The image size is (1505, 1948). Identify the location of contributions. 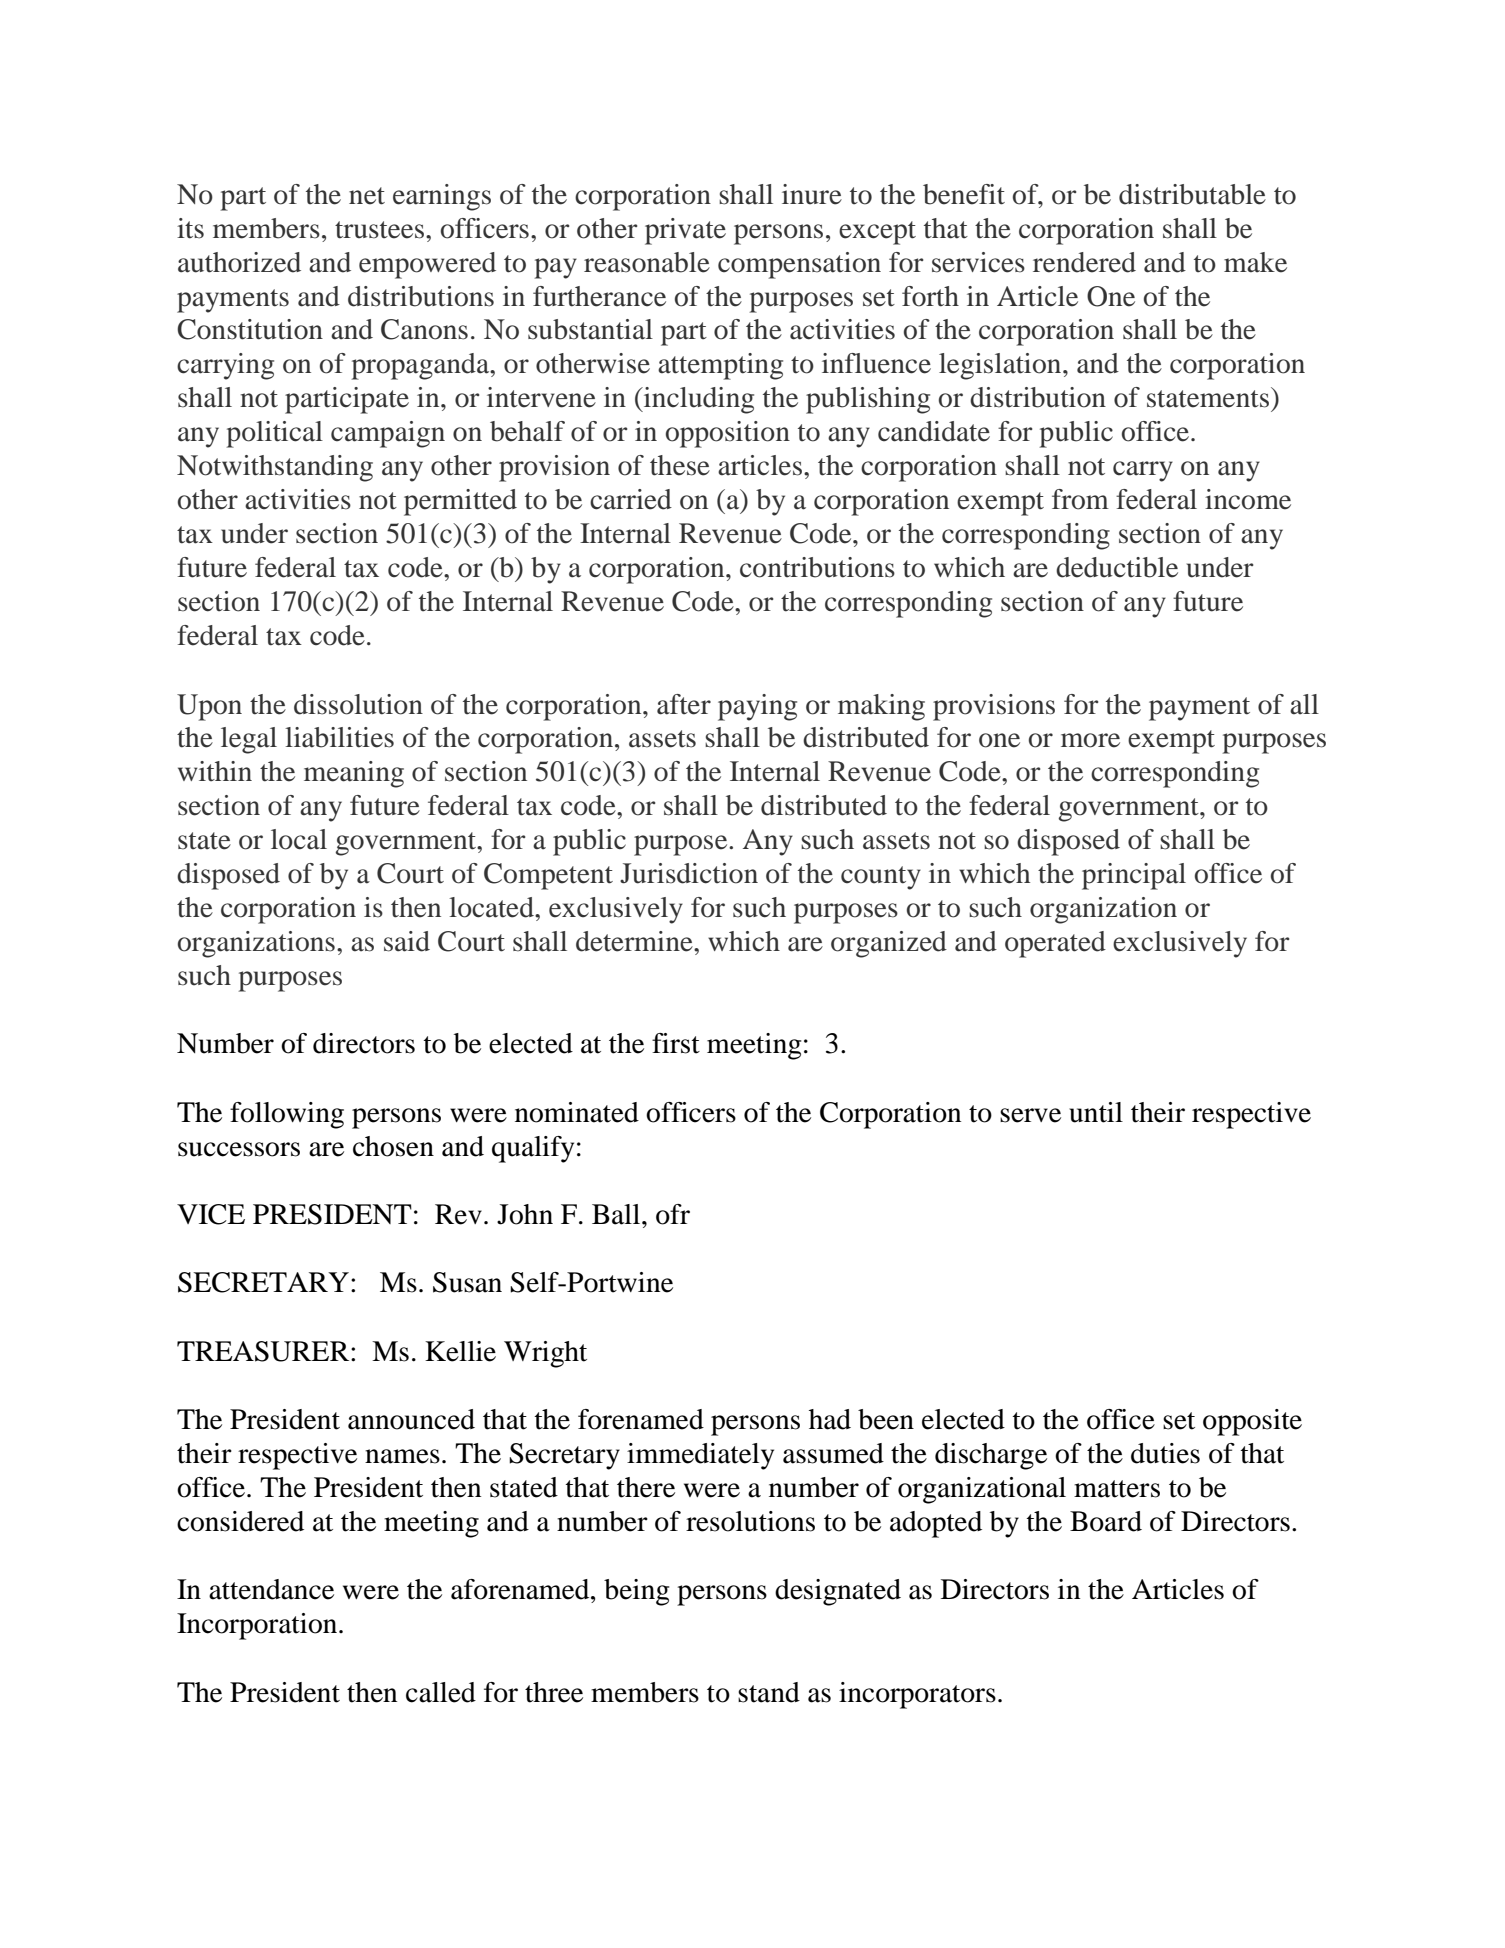
(817, 567).
